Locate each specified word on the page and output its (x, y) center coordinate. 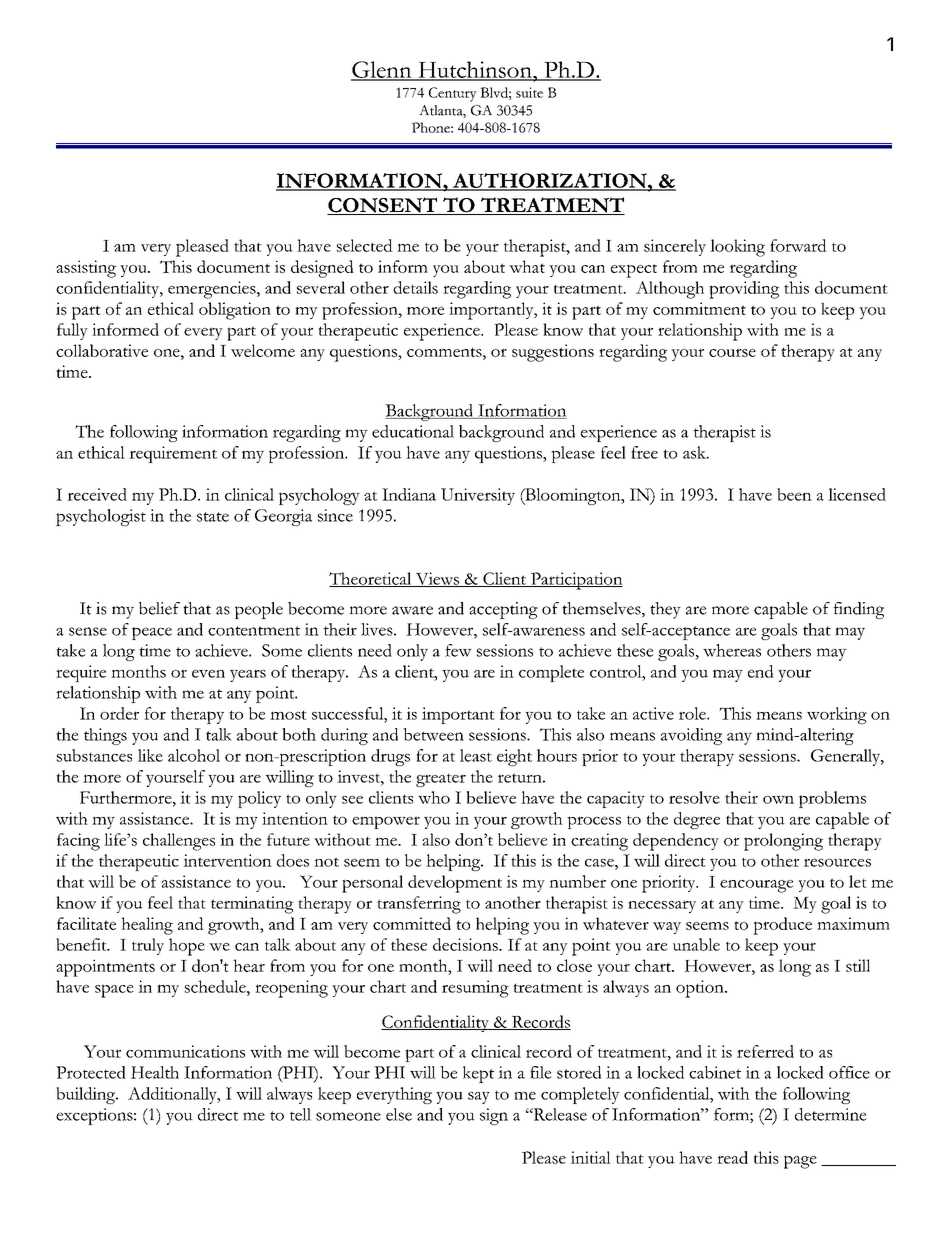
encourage (757, 886)
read (732, 1157)
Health (155, 1072)
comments (445, 352)
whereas (732, 650)
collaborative (102, 350)
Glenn (382, 70)
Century (453, 94)
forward (798, 245)
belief (159, 608)
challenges (179, 842)
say (479, 1098)
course (732, 352)
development (455, 884)
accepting (503, 610)
